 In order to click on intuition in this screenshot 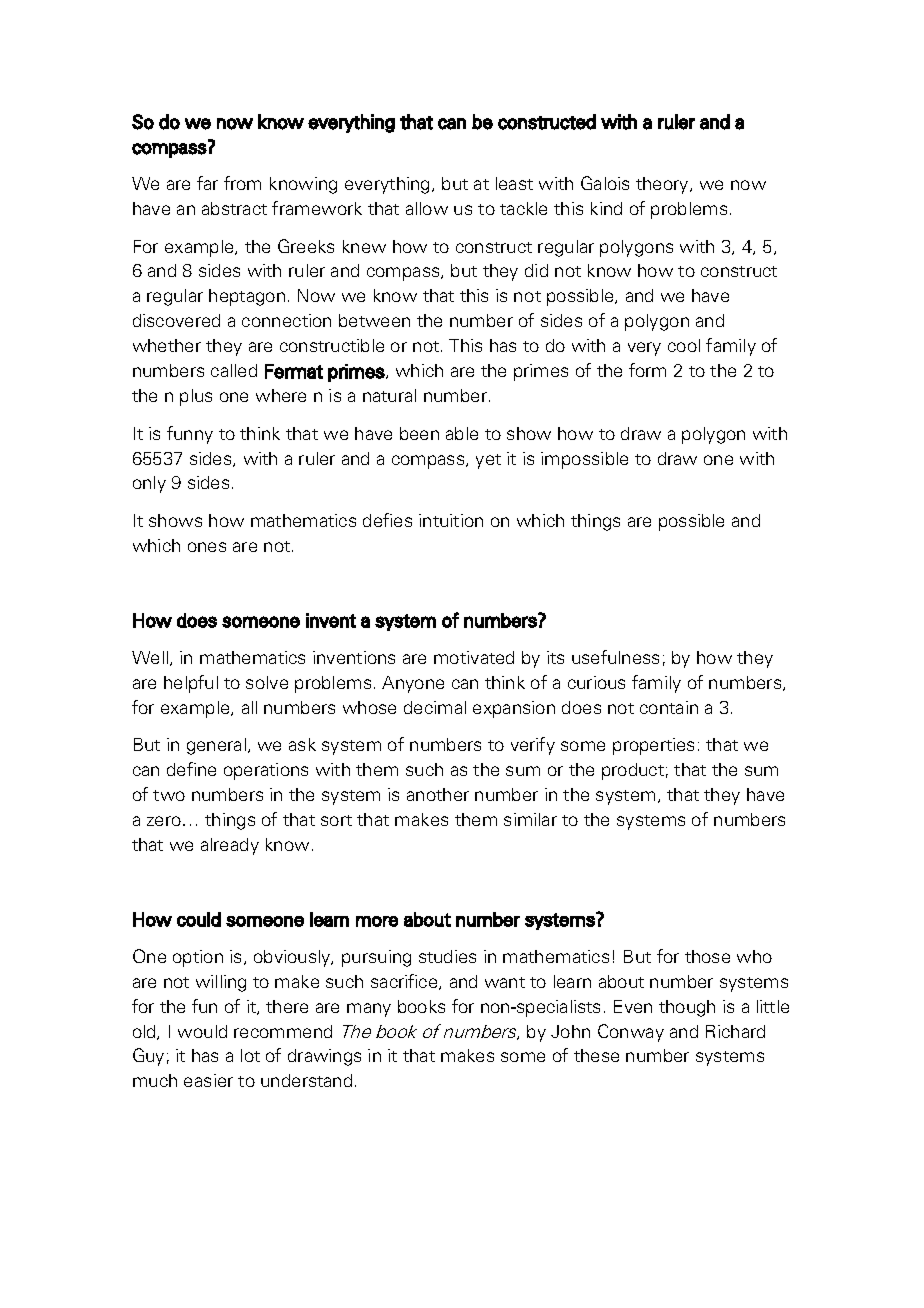, I will do `click(451, 520)`.
